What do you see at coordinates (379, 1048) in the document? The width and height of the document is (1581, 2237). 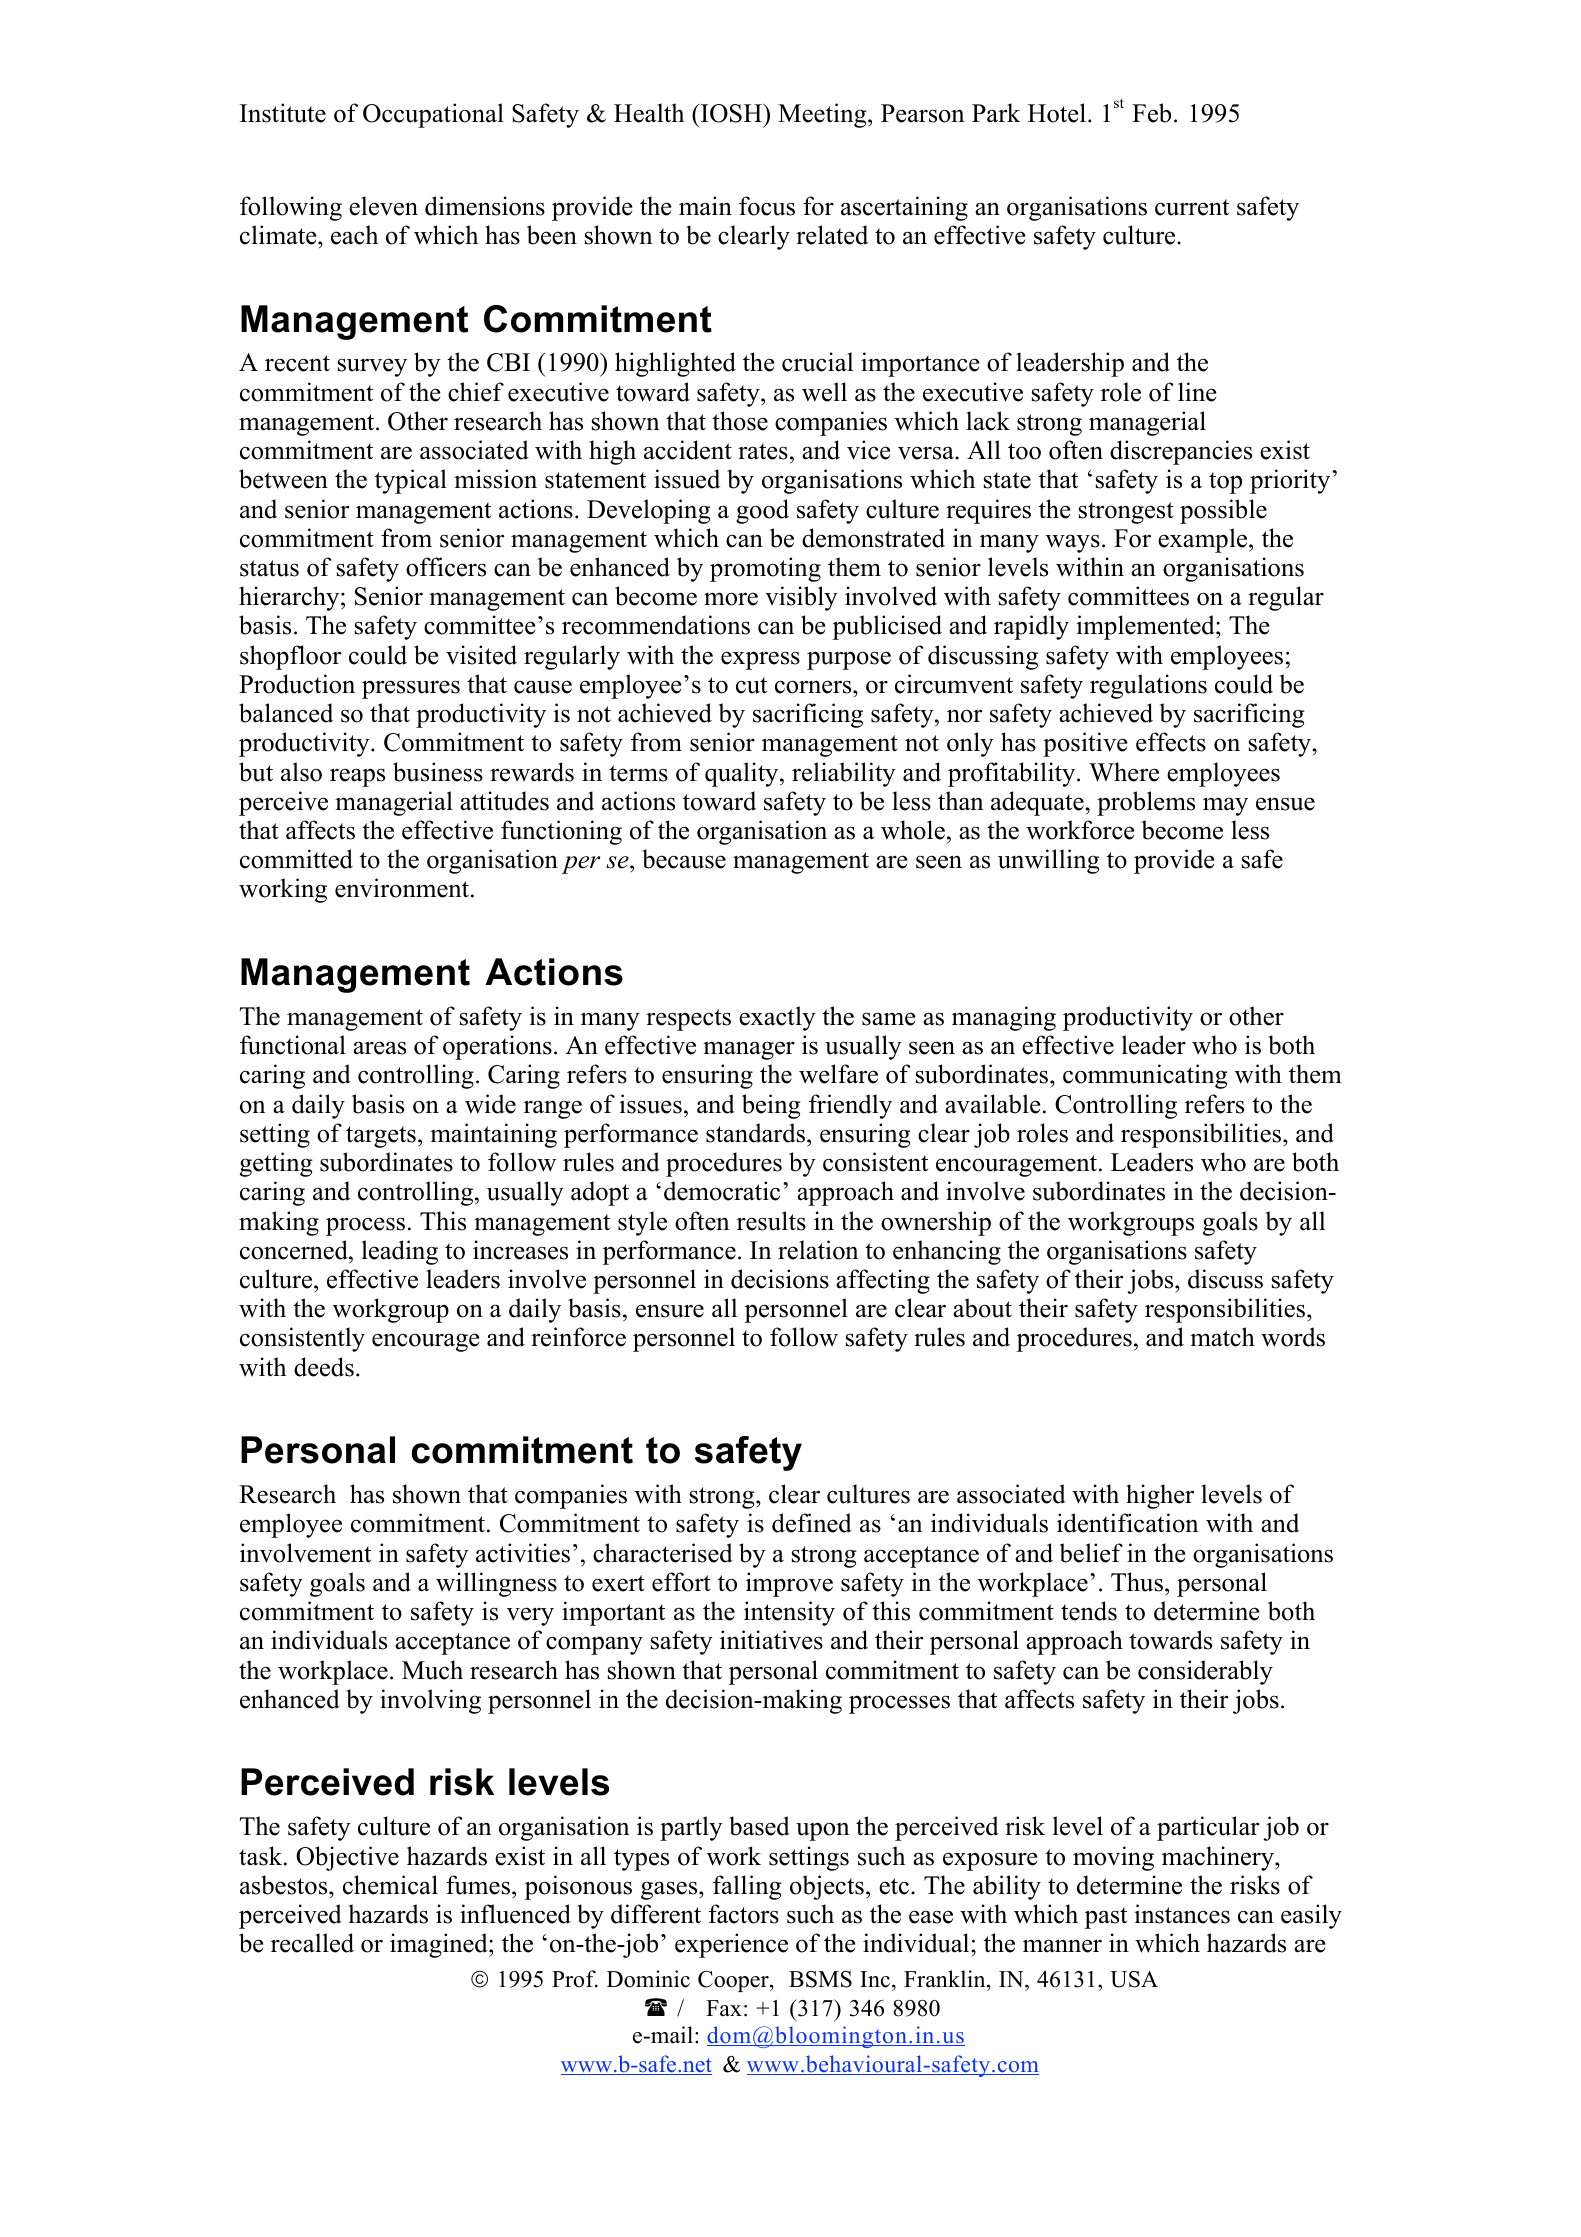 I see `areas` at bounding box center [379, 1048].
